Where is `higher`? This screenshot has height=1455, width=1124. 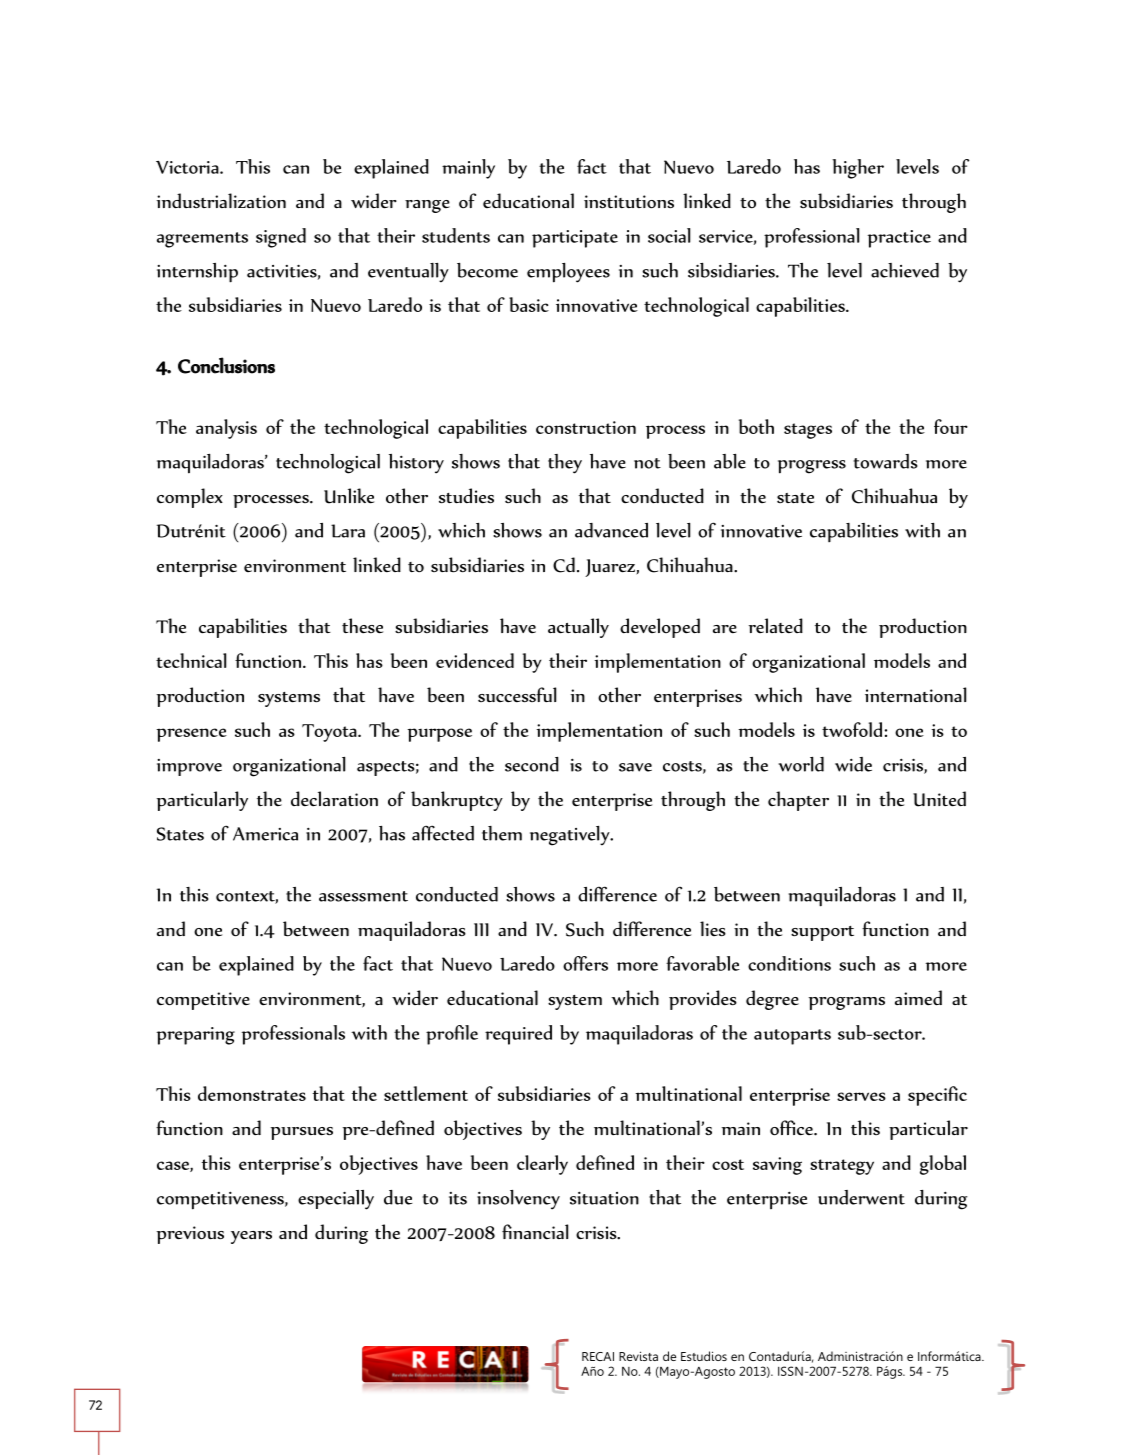
higher is located at coordinates (858, 169).
